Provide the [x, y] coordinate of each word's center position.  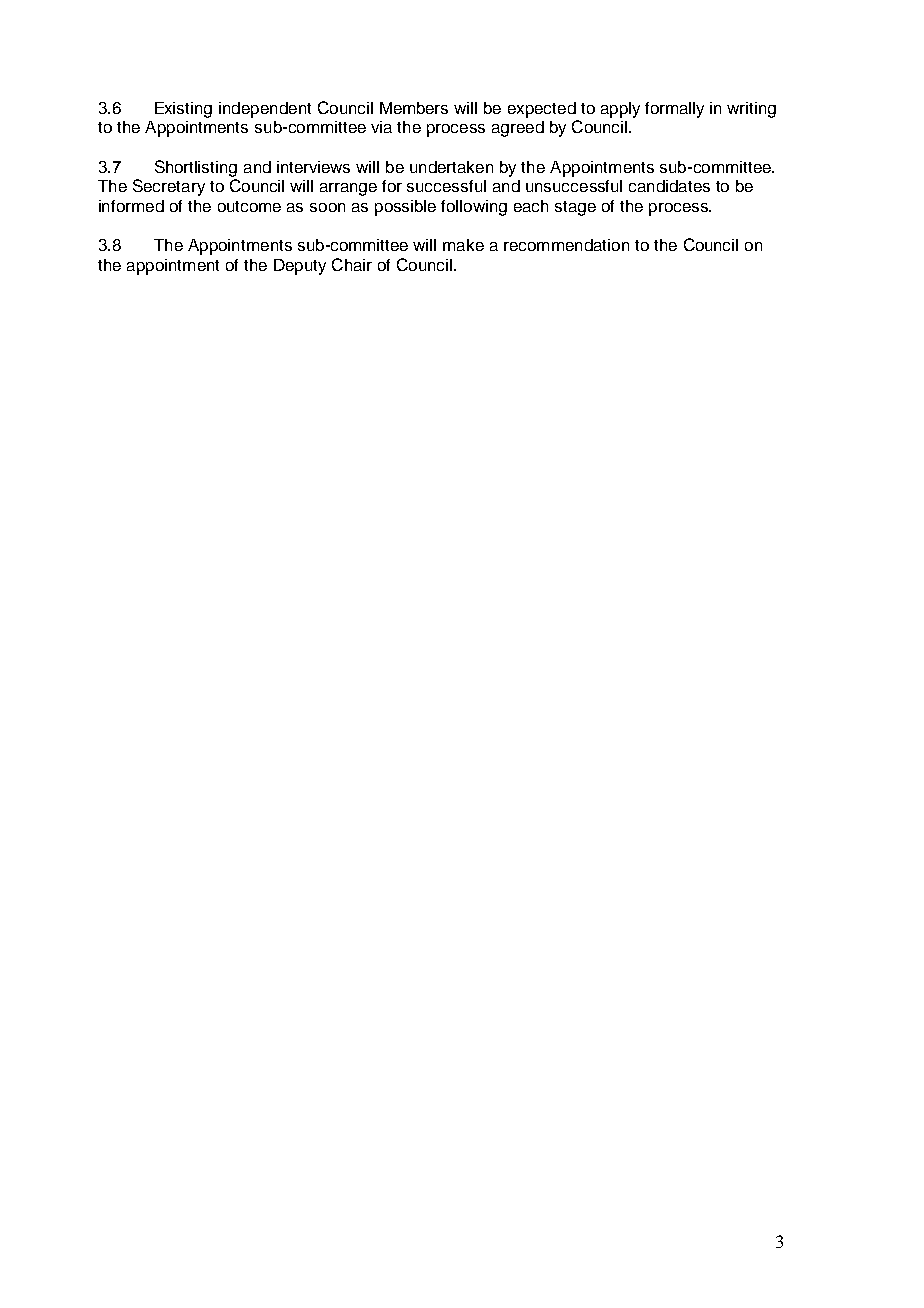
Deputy [300, 267]
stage [575, 208]
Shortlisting [196, 168]
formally [674, 110]
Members [414, 108]
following [474, 208]
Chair [352, 264]
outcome [249, 206]
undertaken [451, 167]
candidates [669, 186]
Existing [183, 110]
